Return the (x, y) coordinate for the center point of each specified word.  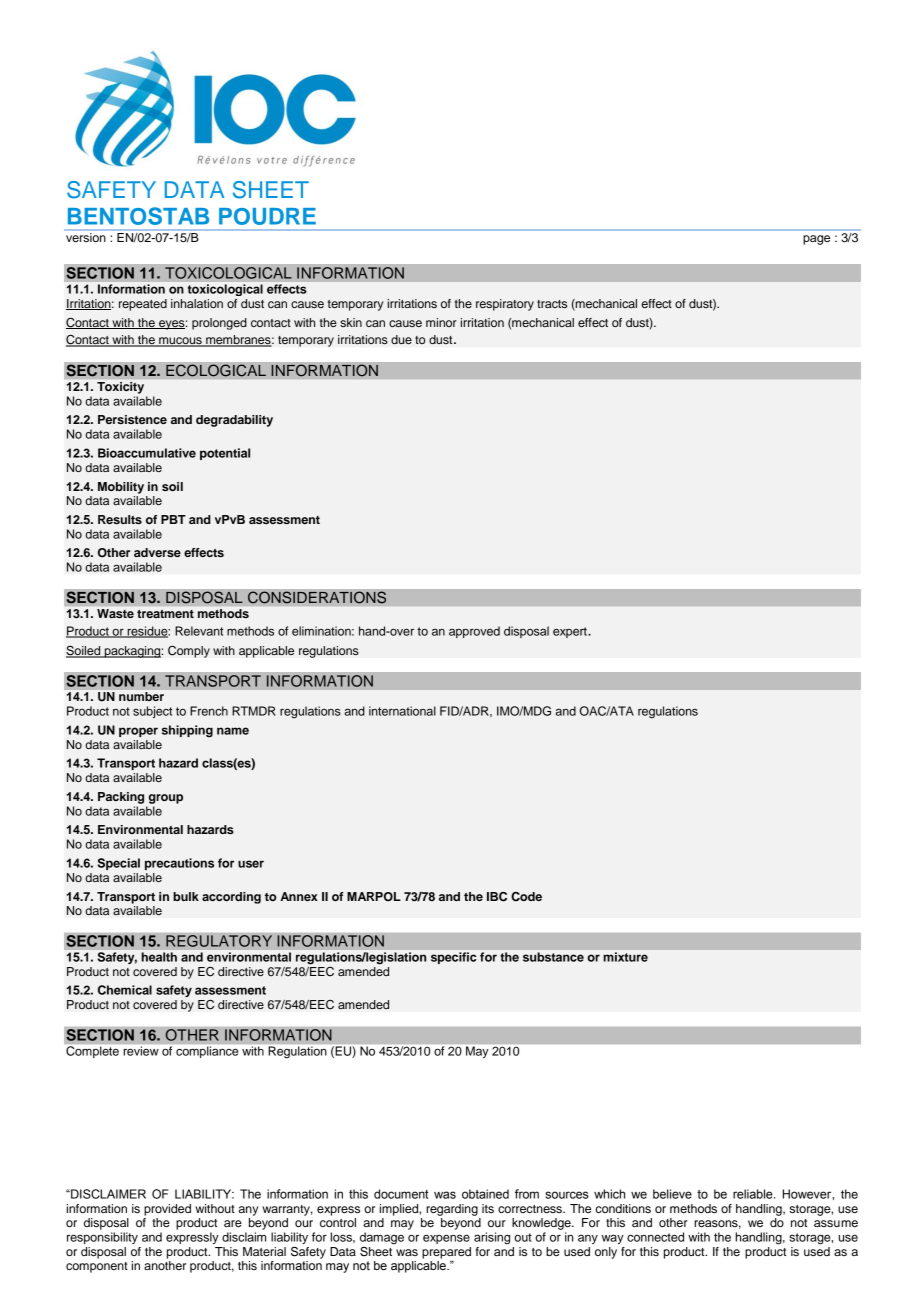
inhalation (197, 303)
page (816, 240)
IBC (497, 897)
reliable (754, 1194)
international (402, 711)
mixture (626, 957)
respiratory (505, 305)
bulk (186, 896)
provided (167, 1210)
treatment (165, 614)
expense (446, 1239)
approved (474, 632)
